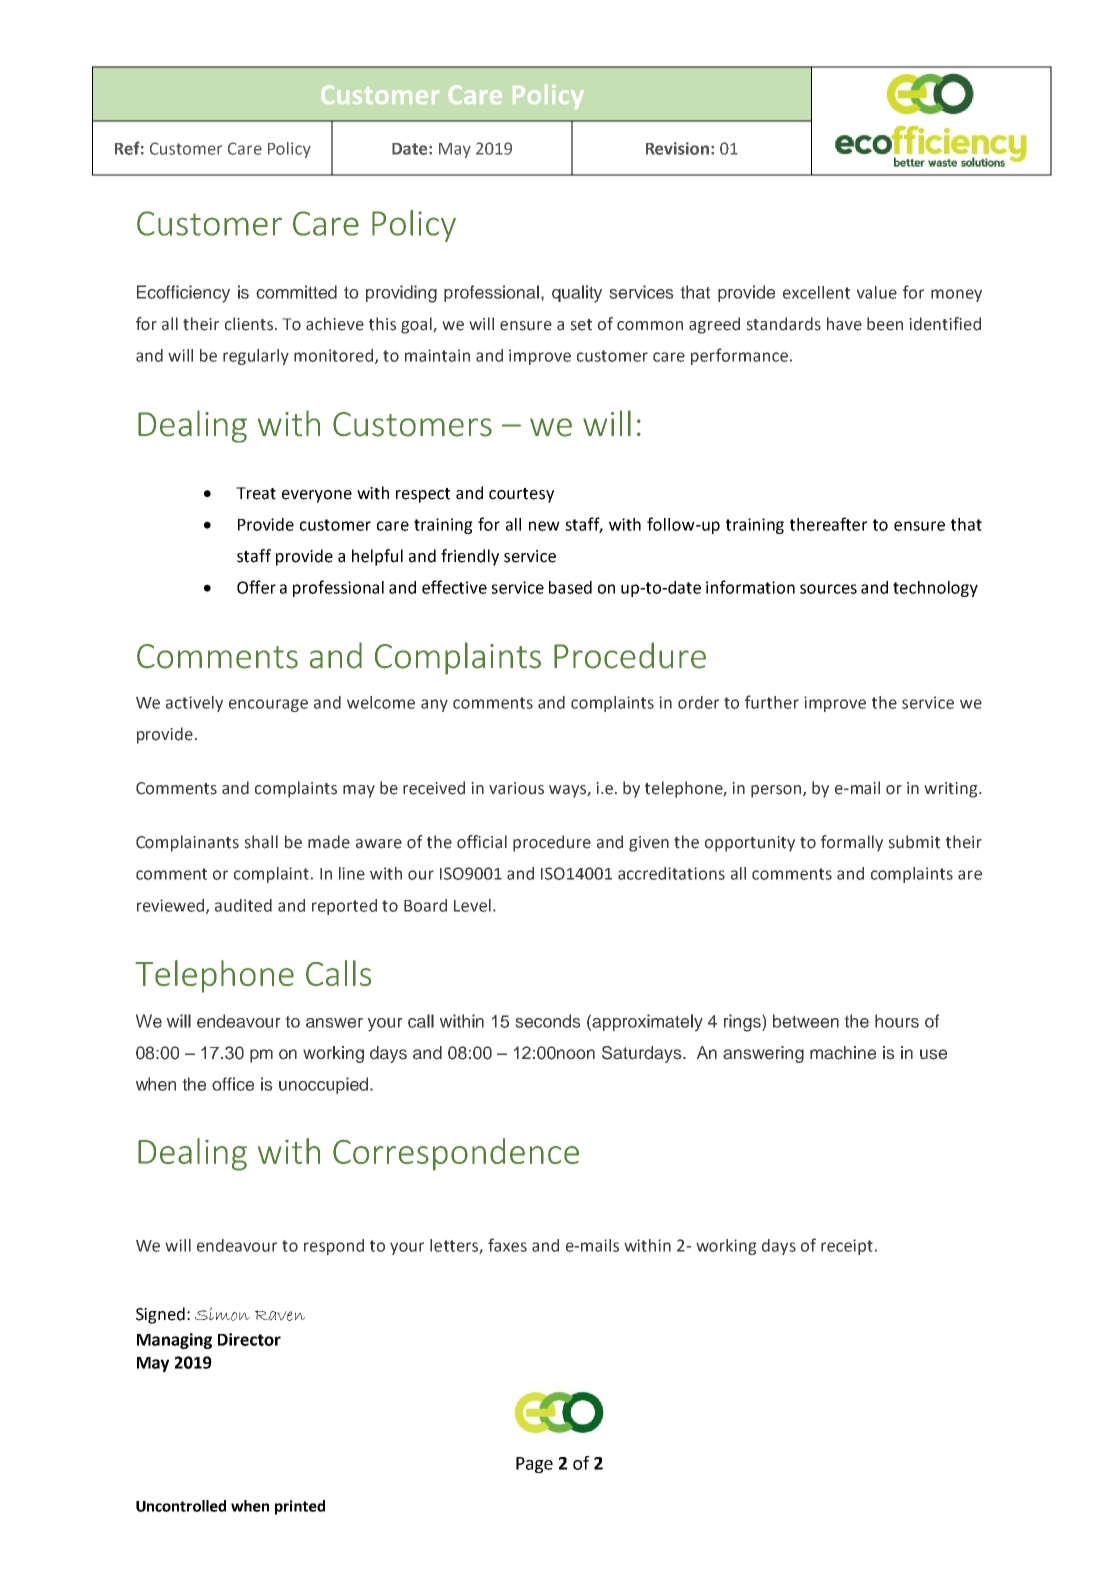  What do you see at coordinates (261, 842) in the screenshot?
I see `shall` at bounding box center [261, 842].
